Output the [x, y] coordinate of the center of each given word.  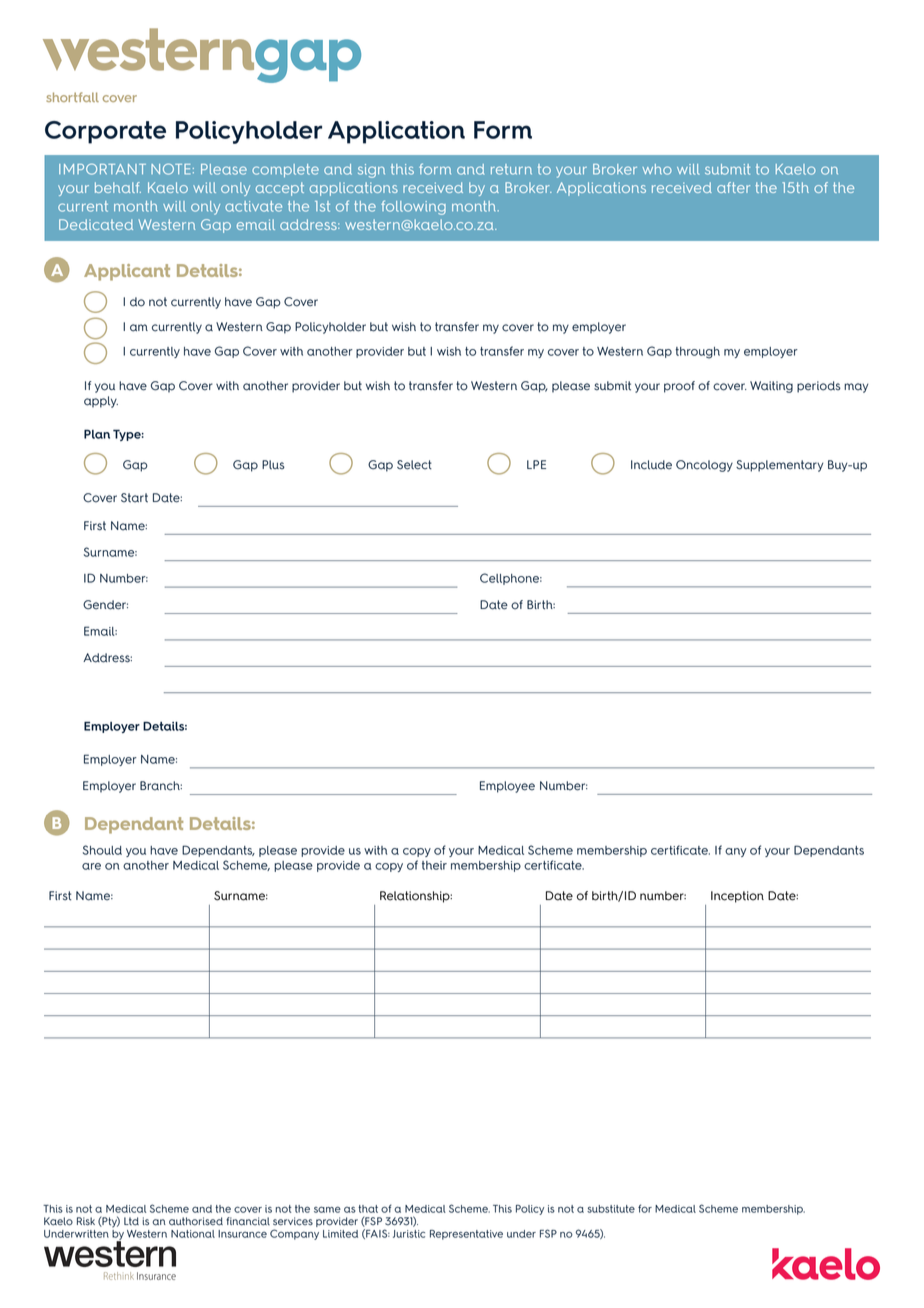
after [733, 187]
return [511, 169]
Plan [97, 434]
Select [414, 465]
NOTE [170, 169]
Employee [507, 787]
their [434, 865]
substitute [611, 1209]
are [91, 866]
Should [102, 850]
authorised [196, 1221]
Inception [737, 897]
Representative [466, 1235]
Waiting [771, 387]
